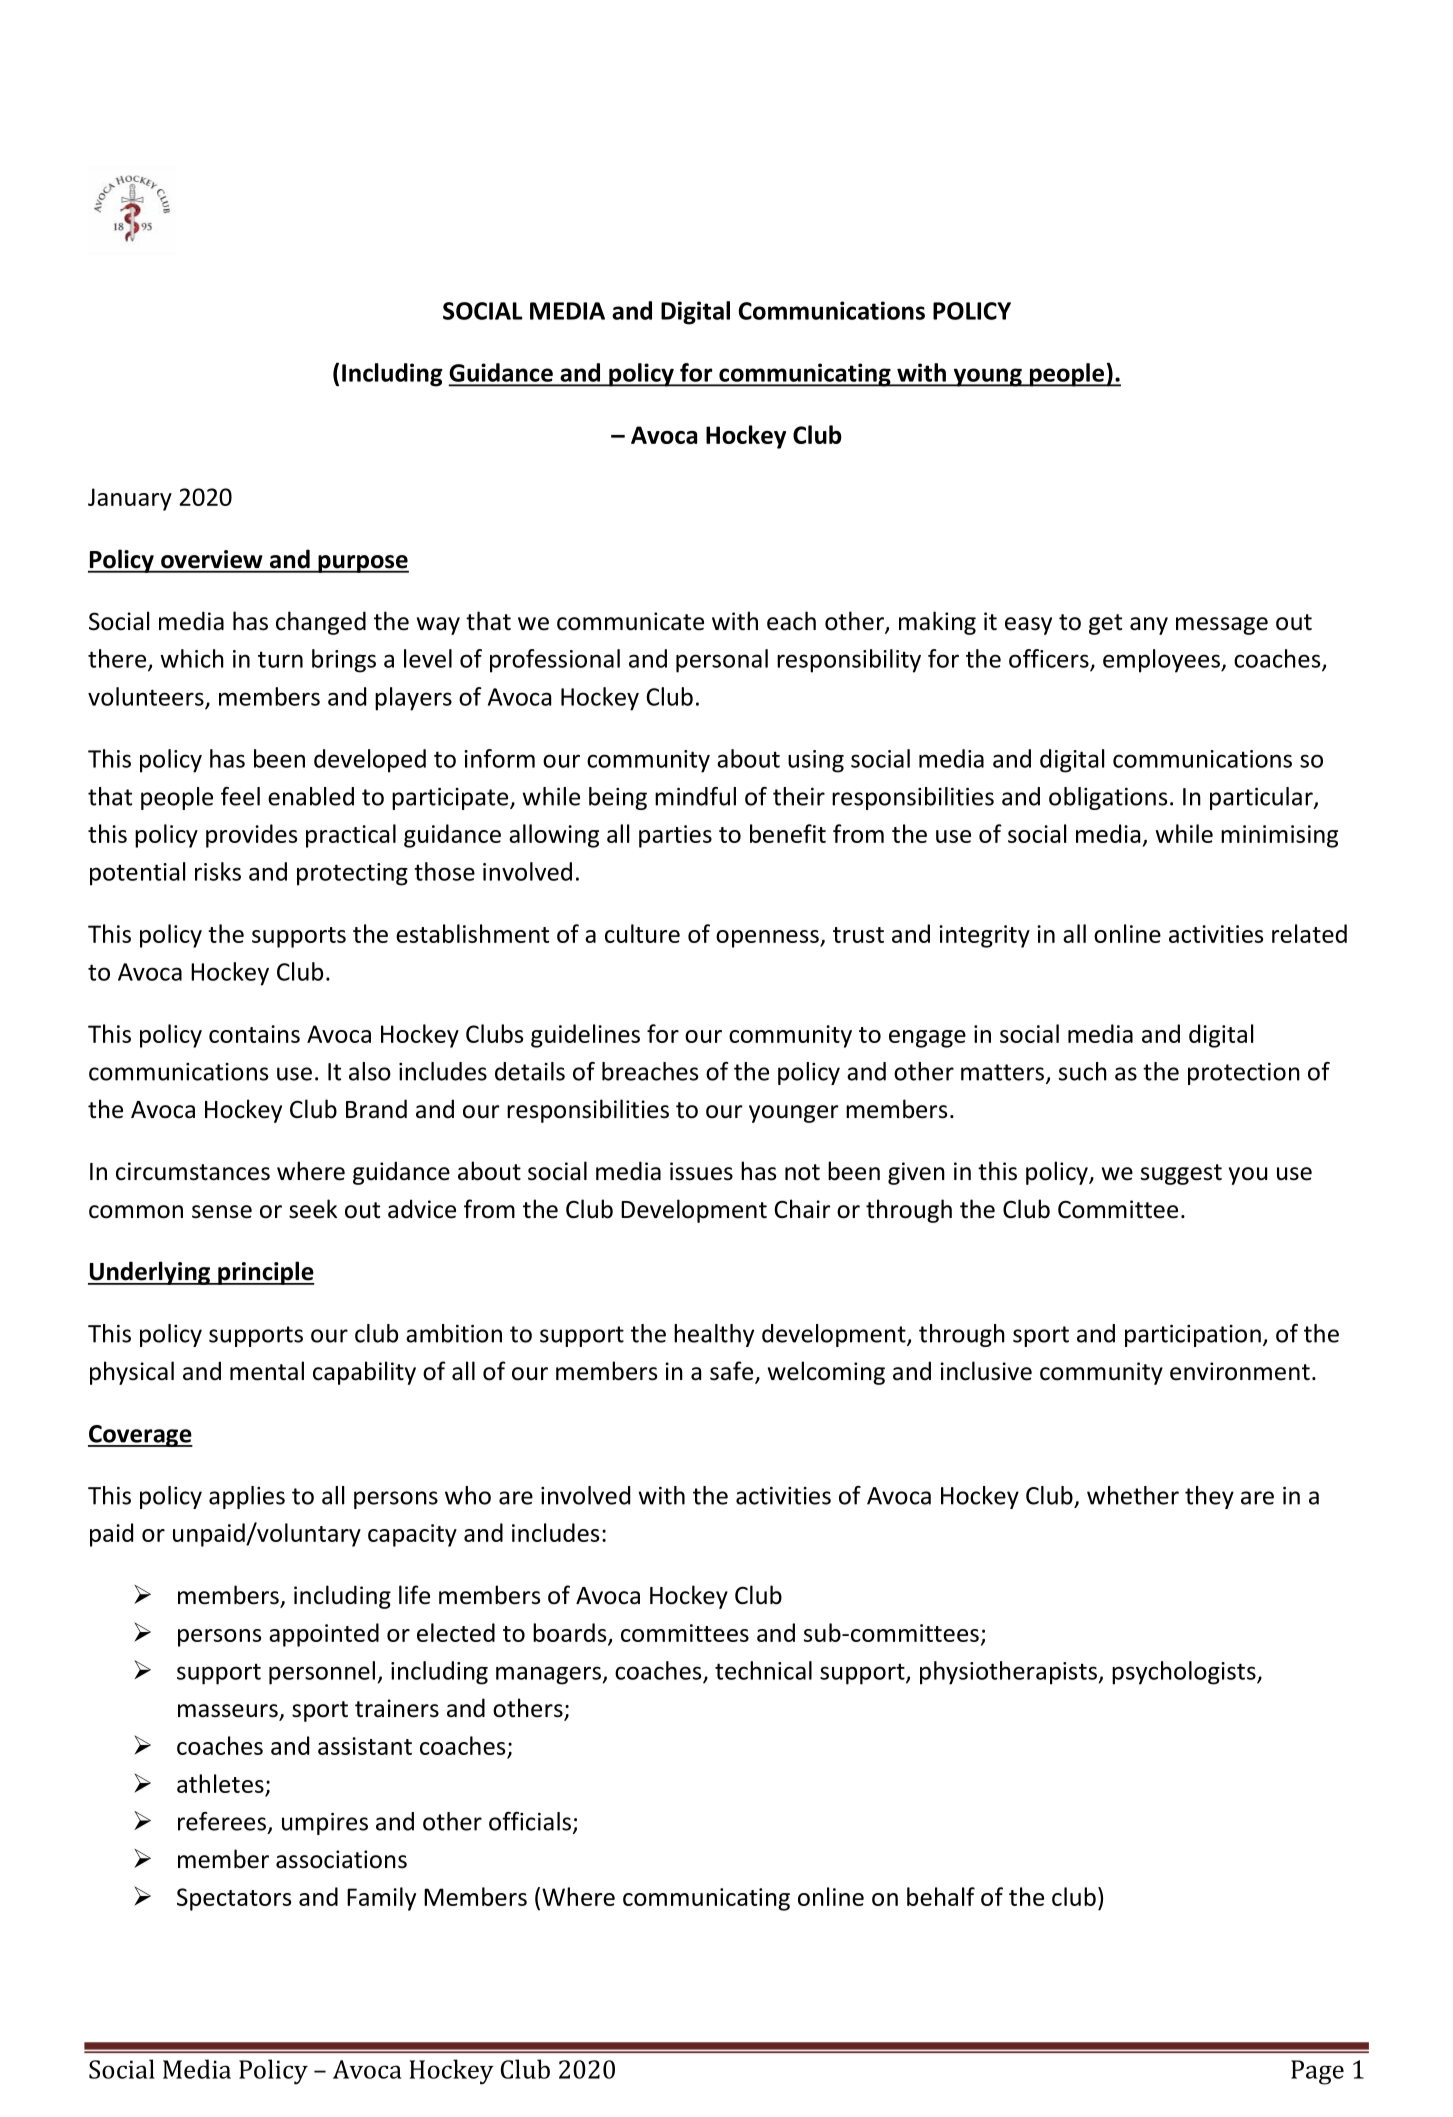  What do you see at coordinates (714, 1335) in the screenshot?
I see `healthy` at bounding box center [714, 1335].
